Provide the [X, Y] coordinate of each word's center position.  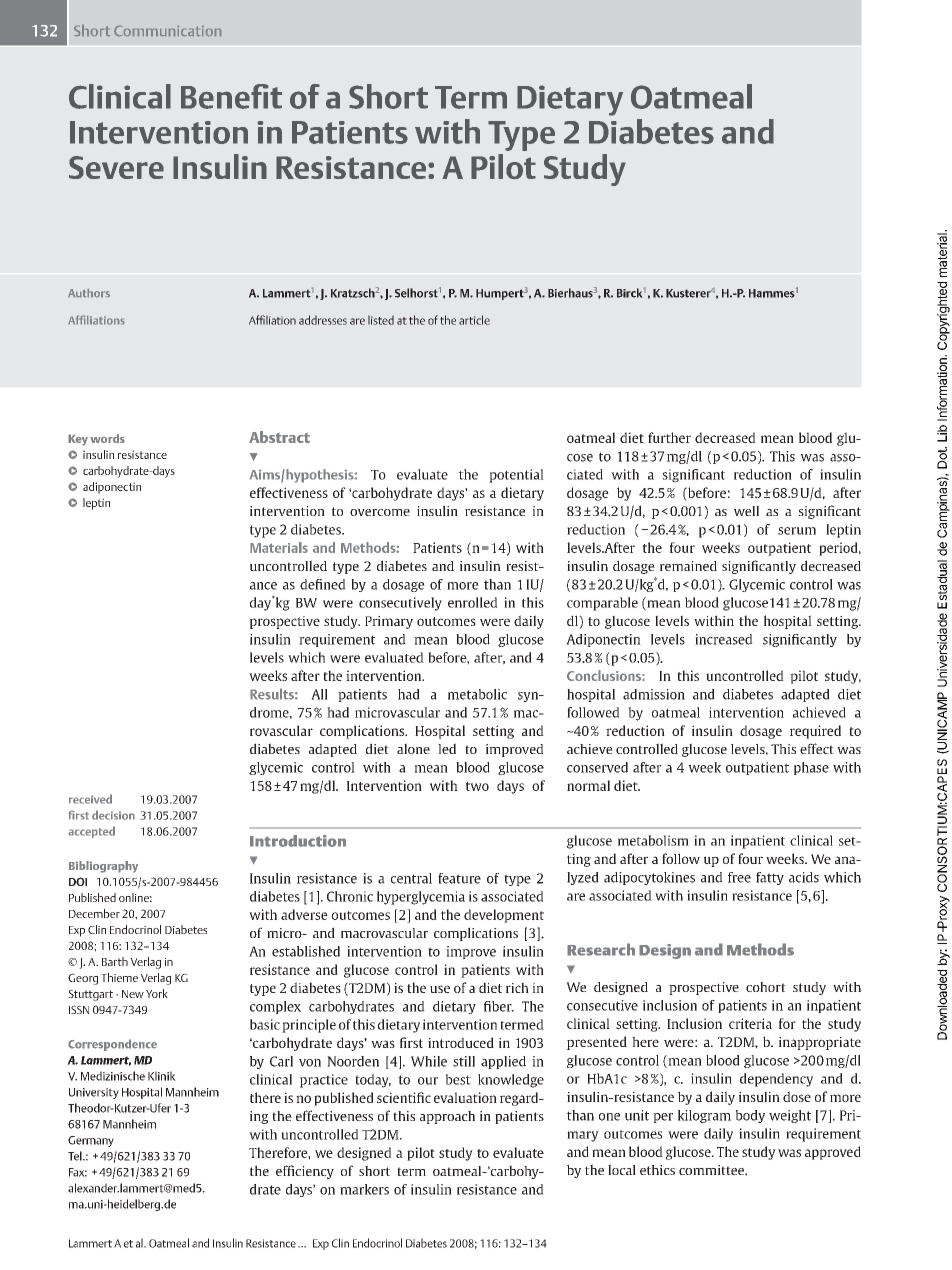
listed [381, 320]
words [107, 438]
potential [516, 476]
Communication [167, 31]
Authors [89, 293]
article [474, 320]
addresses [323, 320]
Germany [91, 1141]
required [815, 732]
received [90, 799]
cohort [766, 986]
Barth [115, 961]
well [746, 510]
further [669, 437]
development [504, 916]
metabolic [477, 694]
